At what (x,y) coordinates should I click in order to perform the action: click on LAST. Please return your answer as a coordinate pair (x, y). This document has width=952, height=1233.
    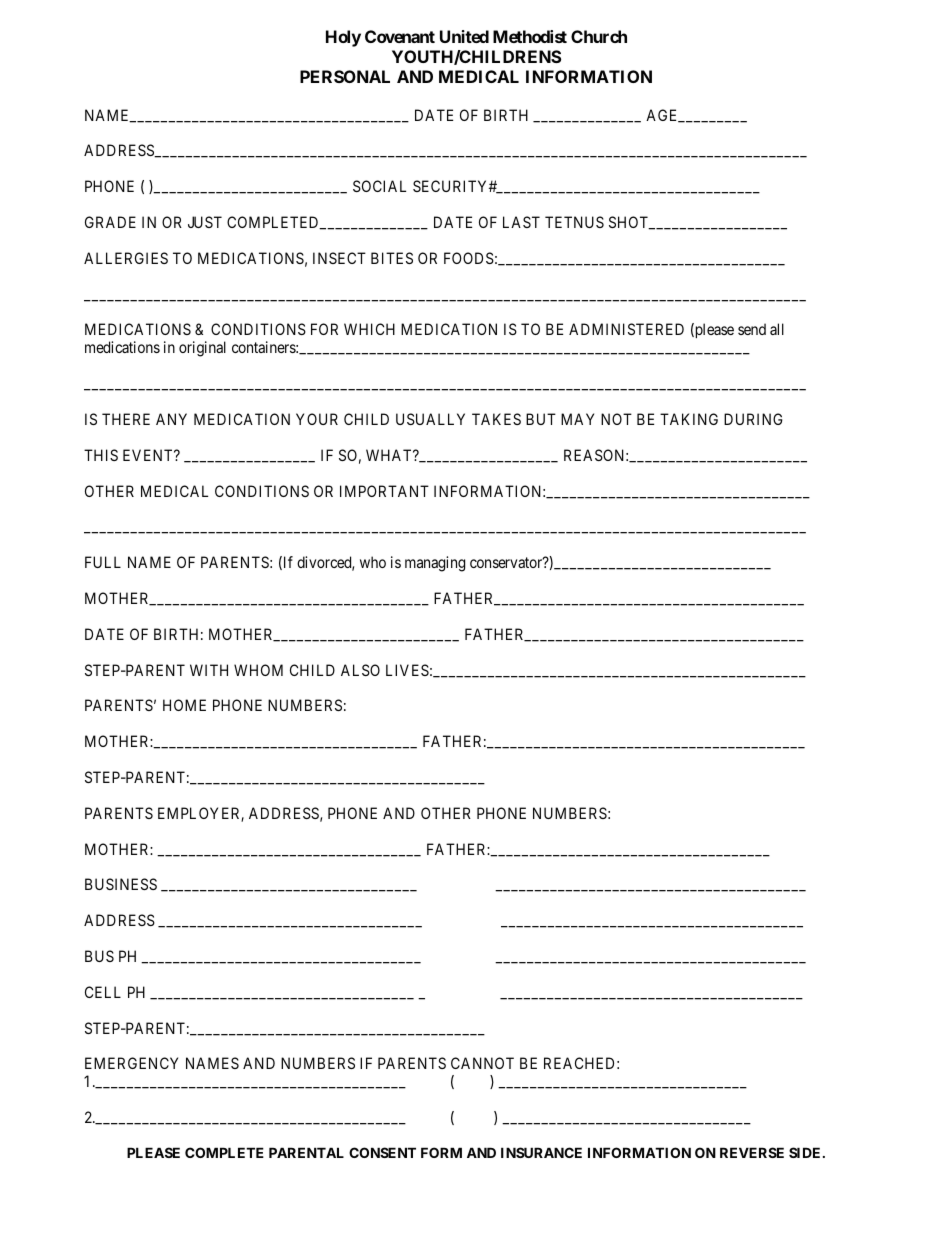
    Looking at the image, I should click on (521, 222).
